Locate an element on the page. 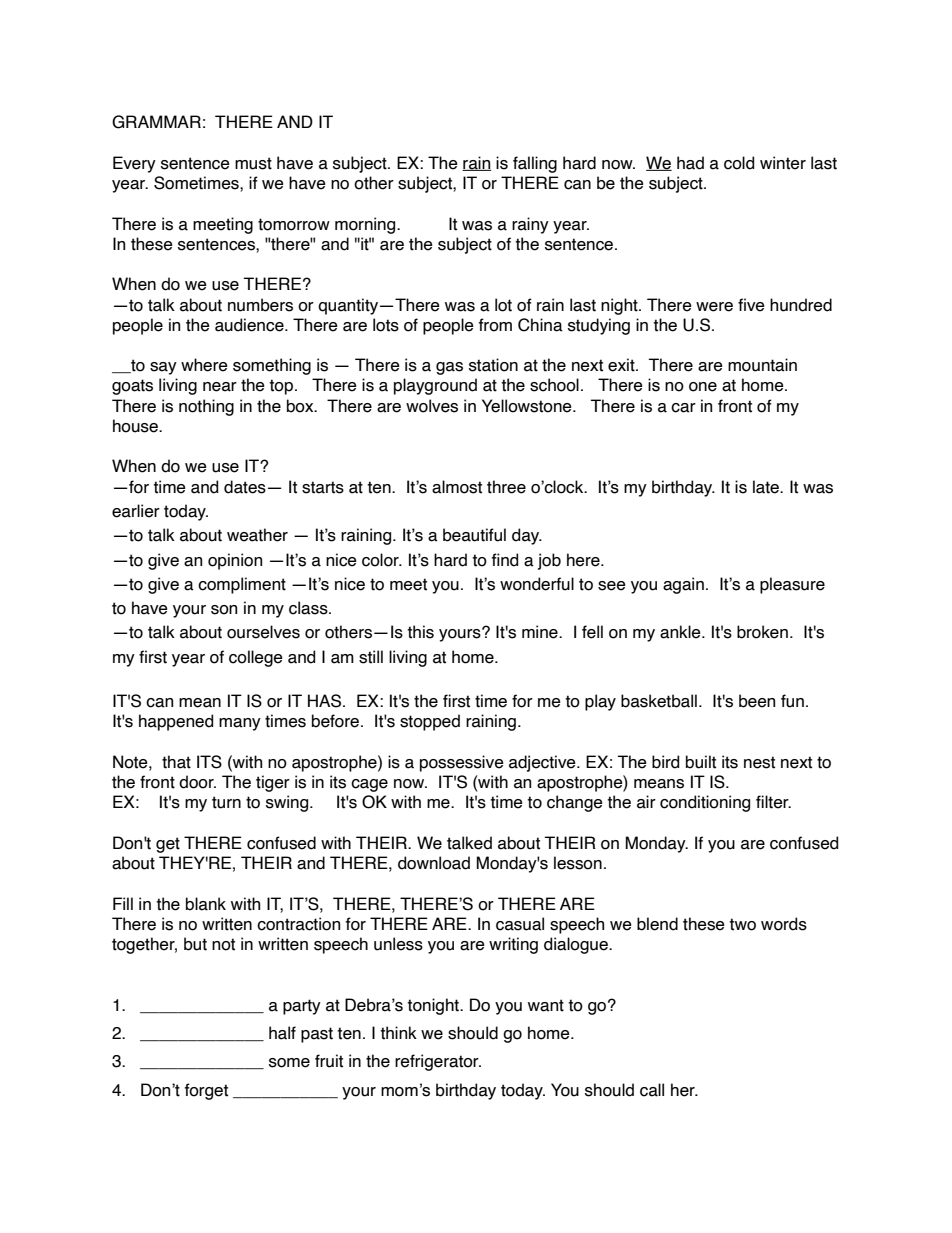 This image has height=1233, width=952. audience is located at coordinates (250, 325).
